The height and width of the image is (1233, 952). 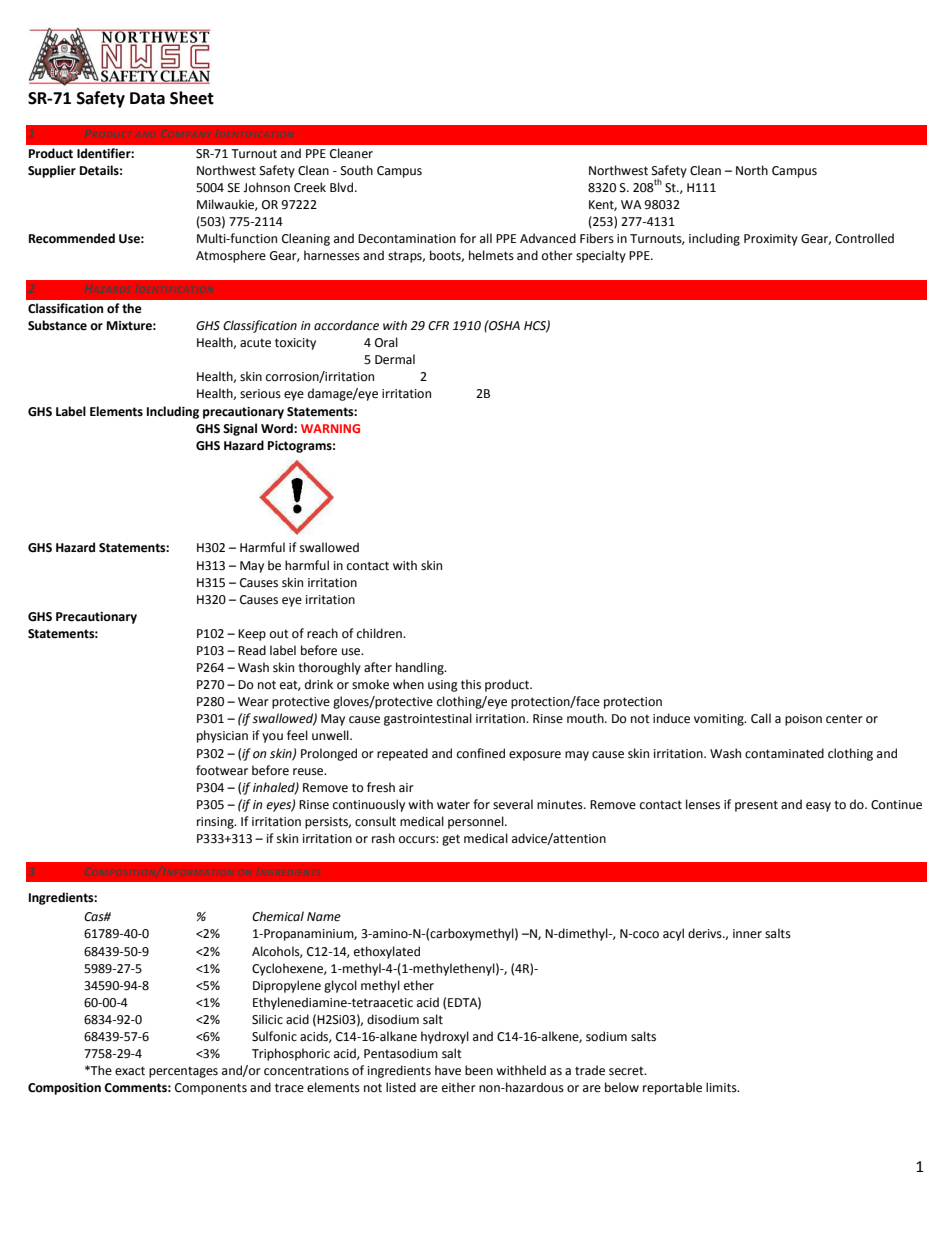 I want to click on exact, so click(x=130, y=1071).
